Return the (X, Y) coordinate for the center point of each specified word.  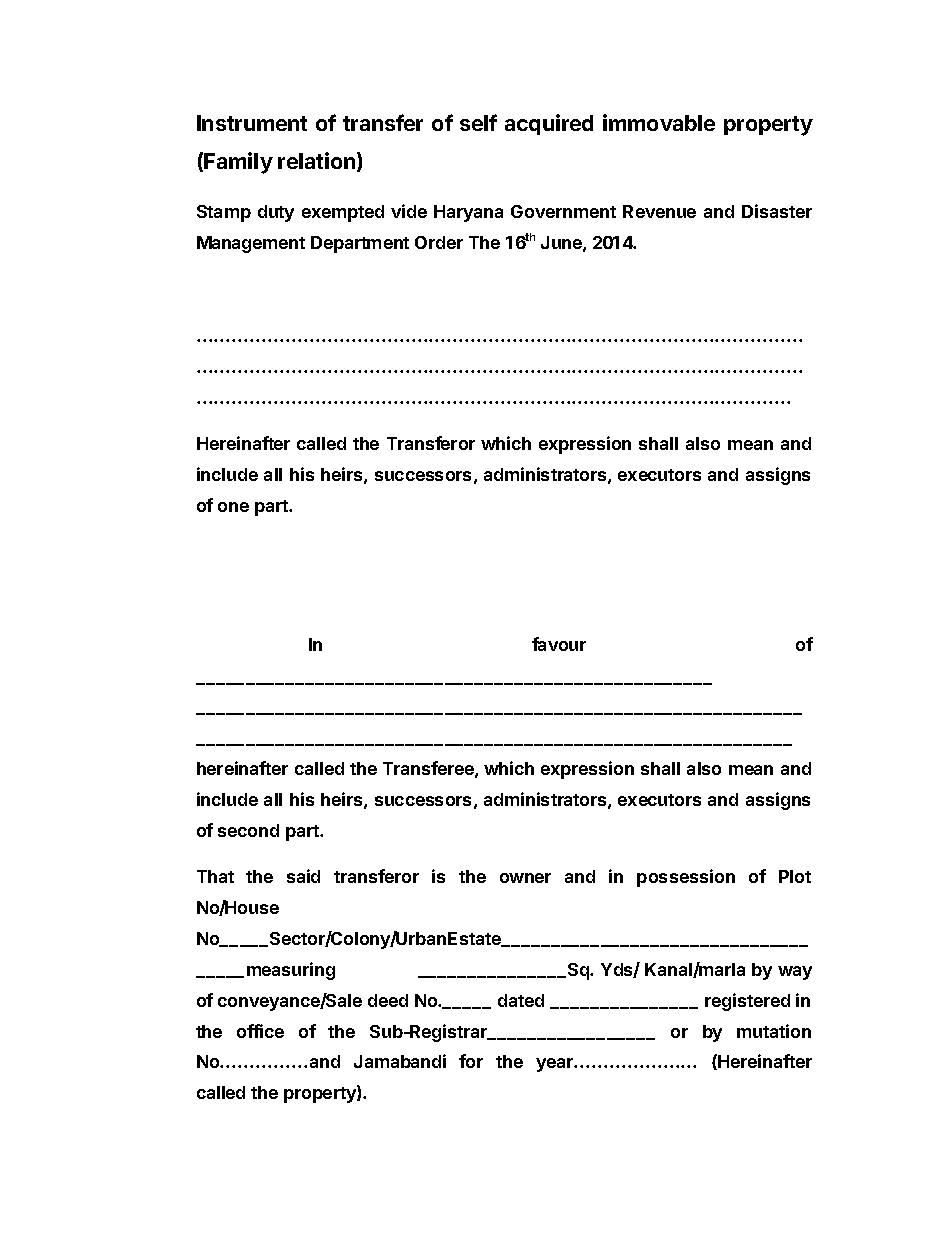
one (233, 507)
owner (525, 878)
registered (747, 1002)
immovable (659, 122)
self (478, 122)
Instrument (252, 123)
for (471, 1061)
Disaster (777, 211)
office (260, 1031)
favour (559, 644)
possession (686, 878)
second (248, 830)
